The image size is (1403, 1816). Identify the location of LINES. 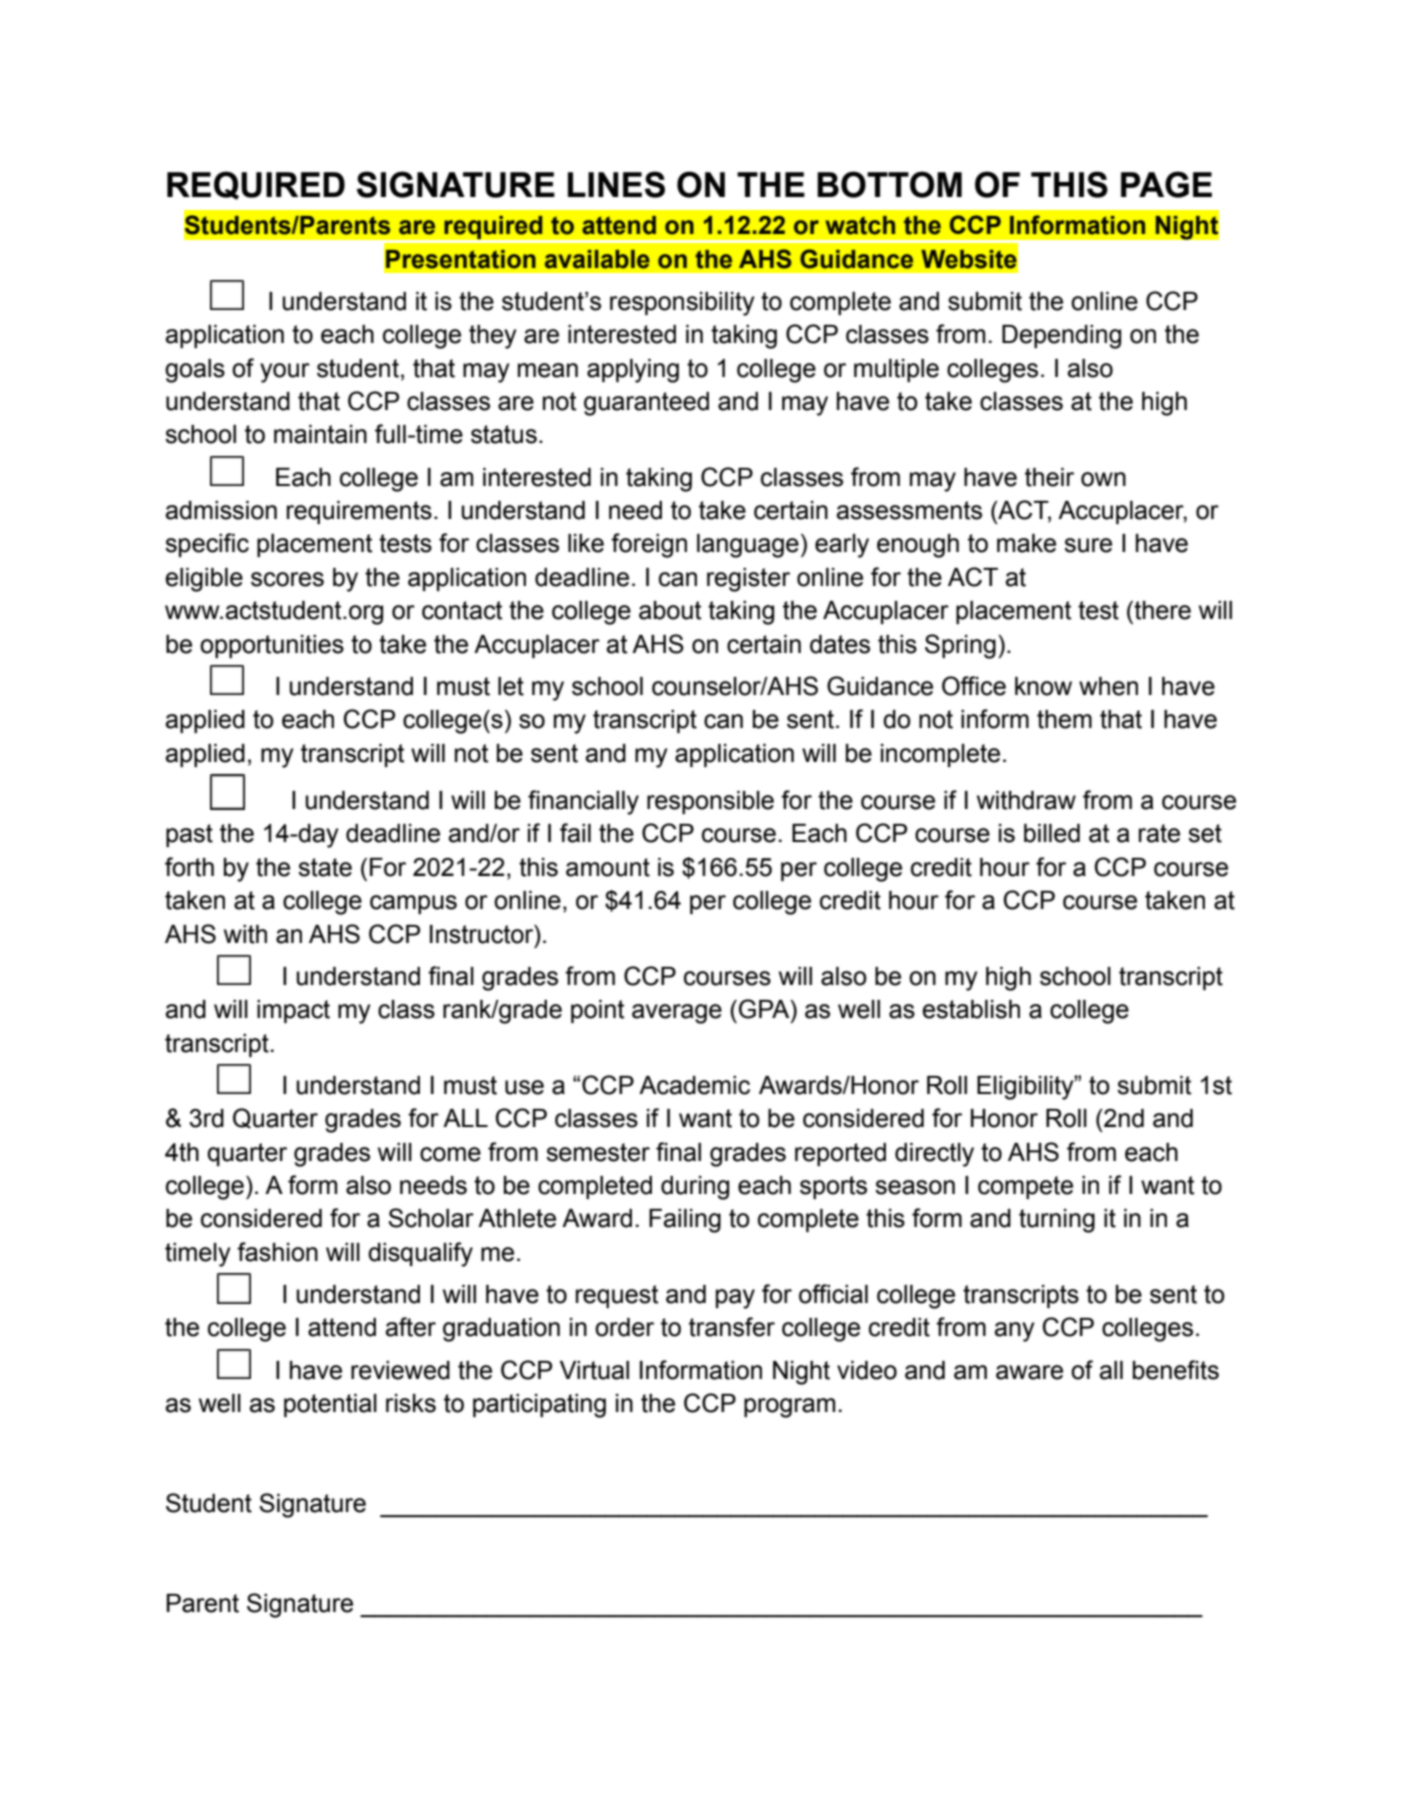
(616, 184).
